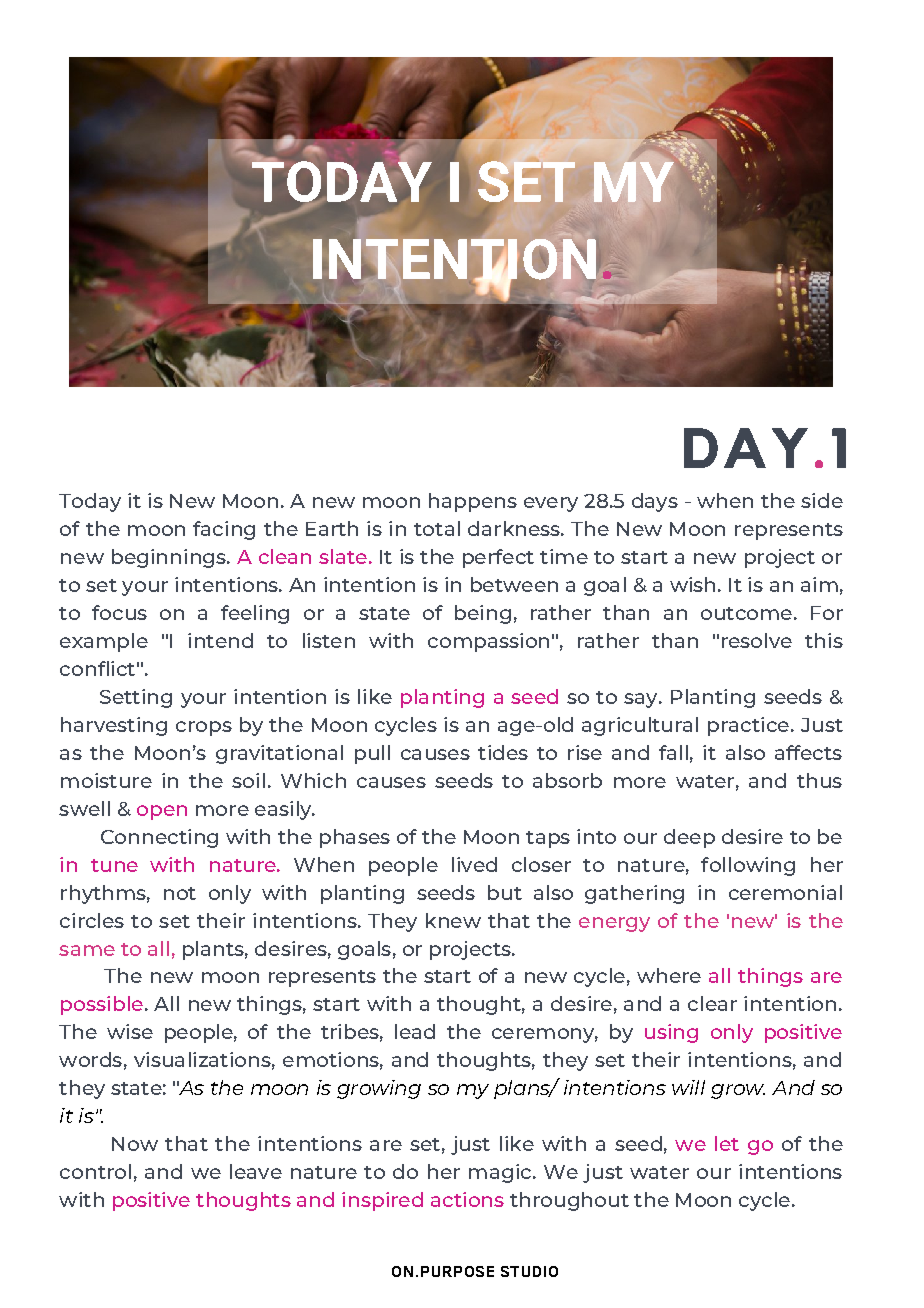  I want to click on tides, so click(503, 752).
